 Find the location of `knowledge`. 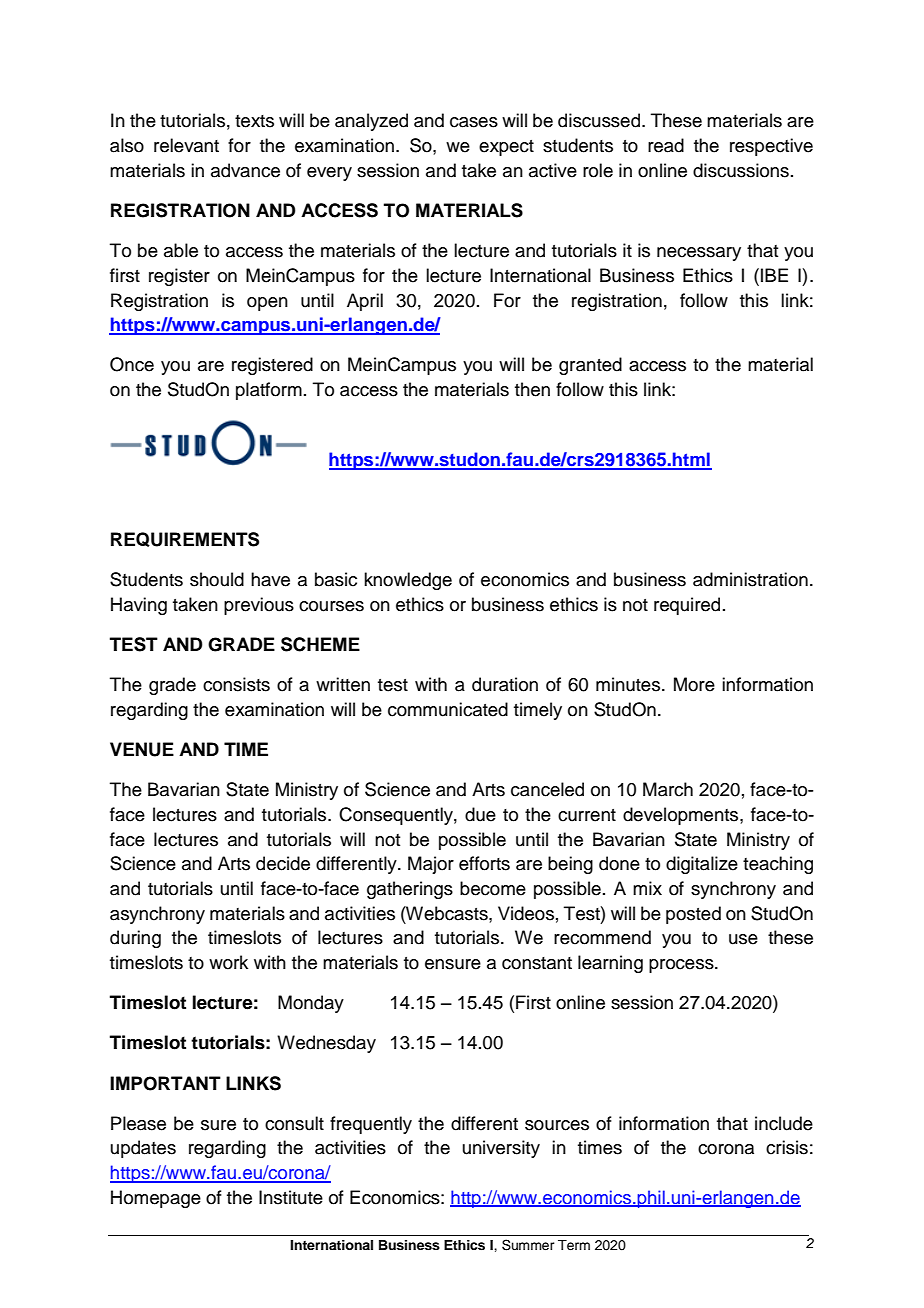

knowledge is located at coordinates (408, 581).
